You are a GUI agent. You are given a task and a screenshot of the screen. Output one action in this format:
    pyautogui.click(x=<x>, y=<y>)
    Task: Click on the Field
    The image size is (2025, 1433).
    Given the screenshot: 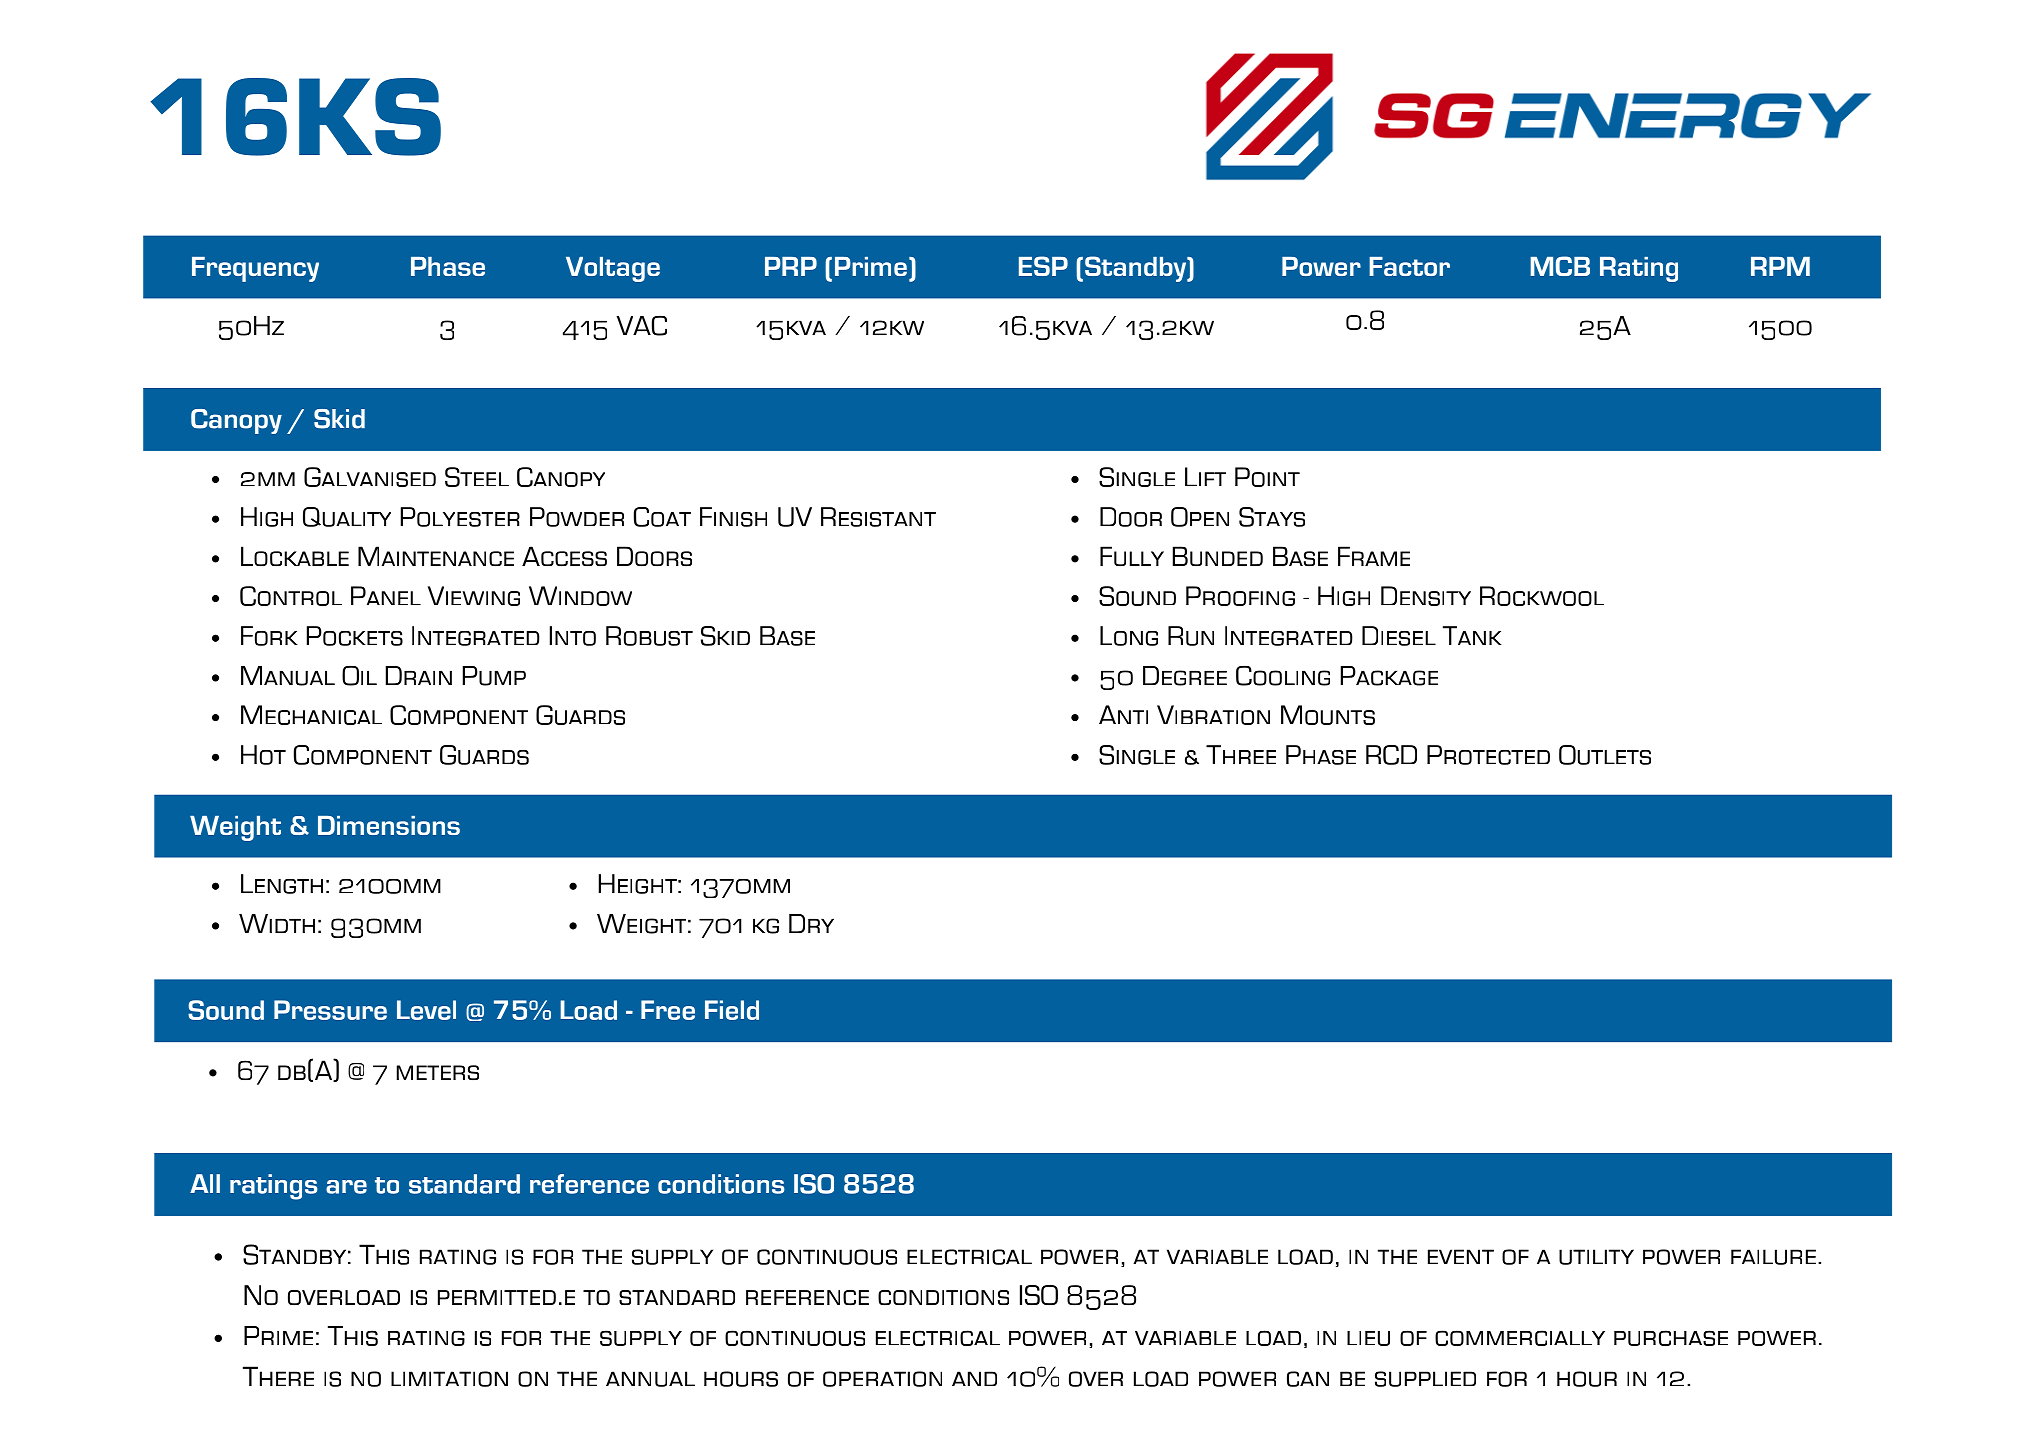 What is the action you would take?
    pyautogui.click(x=732, y=1010)
